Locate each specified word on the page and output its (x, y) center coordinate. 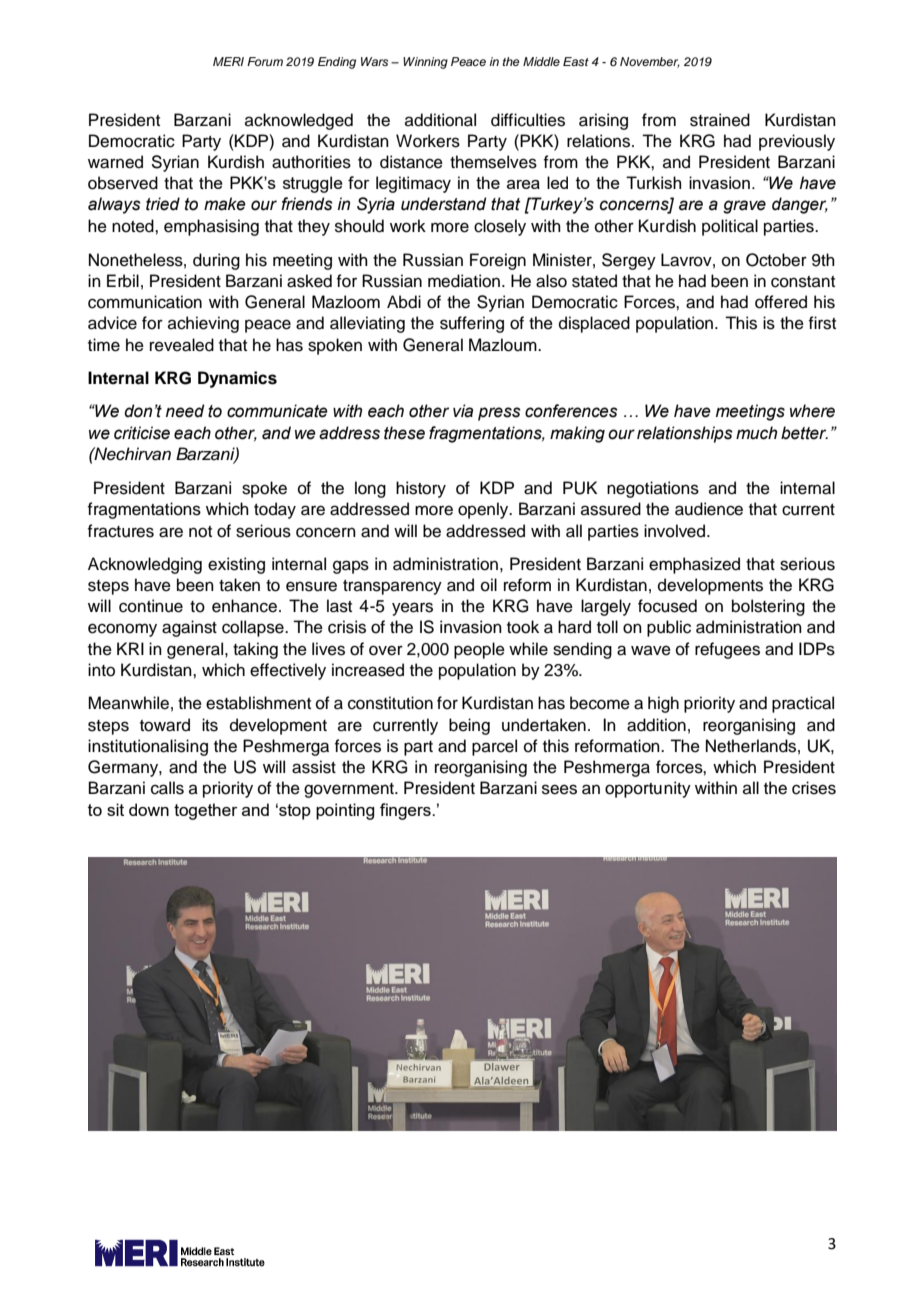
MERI (228, 61)
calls (167, 788)
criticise (142, 433)
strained (720, 120)
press (499, 414)
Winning (425, 63)
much (756, 433)
